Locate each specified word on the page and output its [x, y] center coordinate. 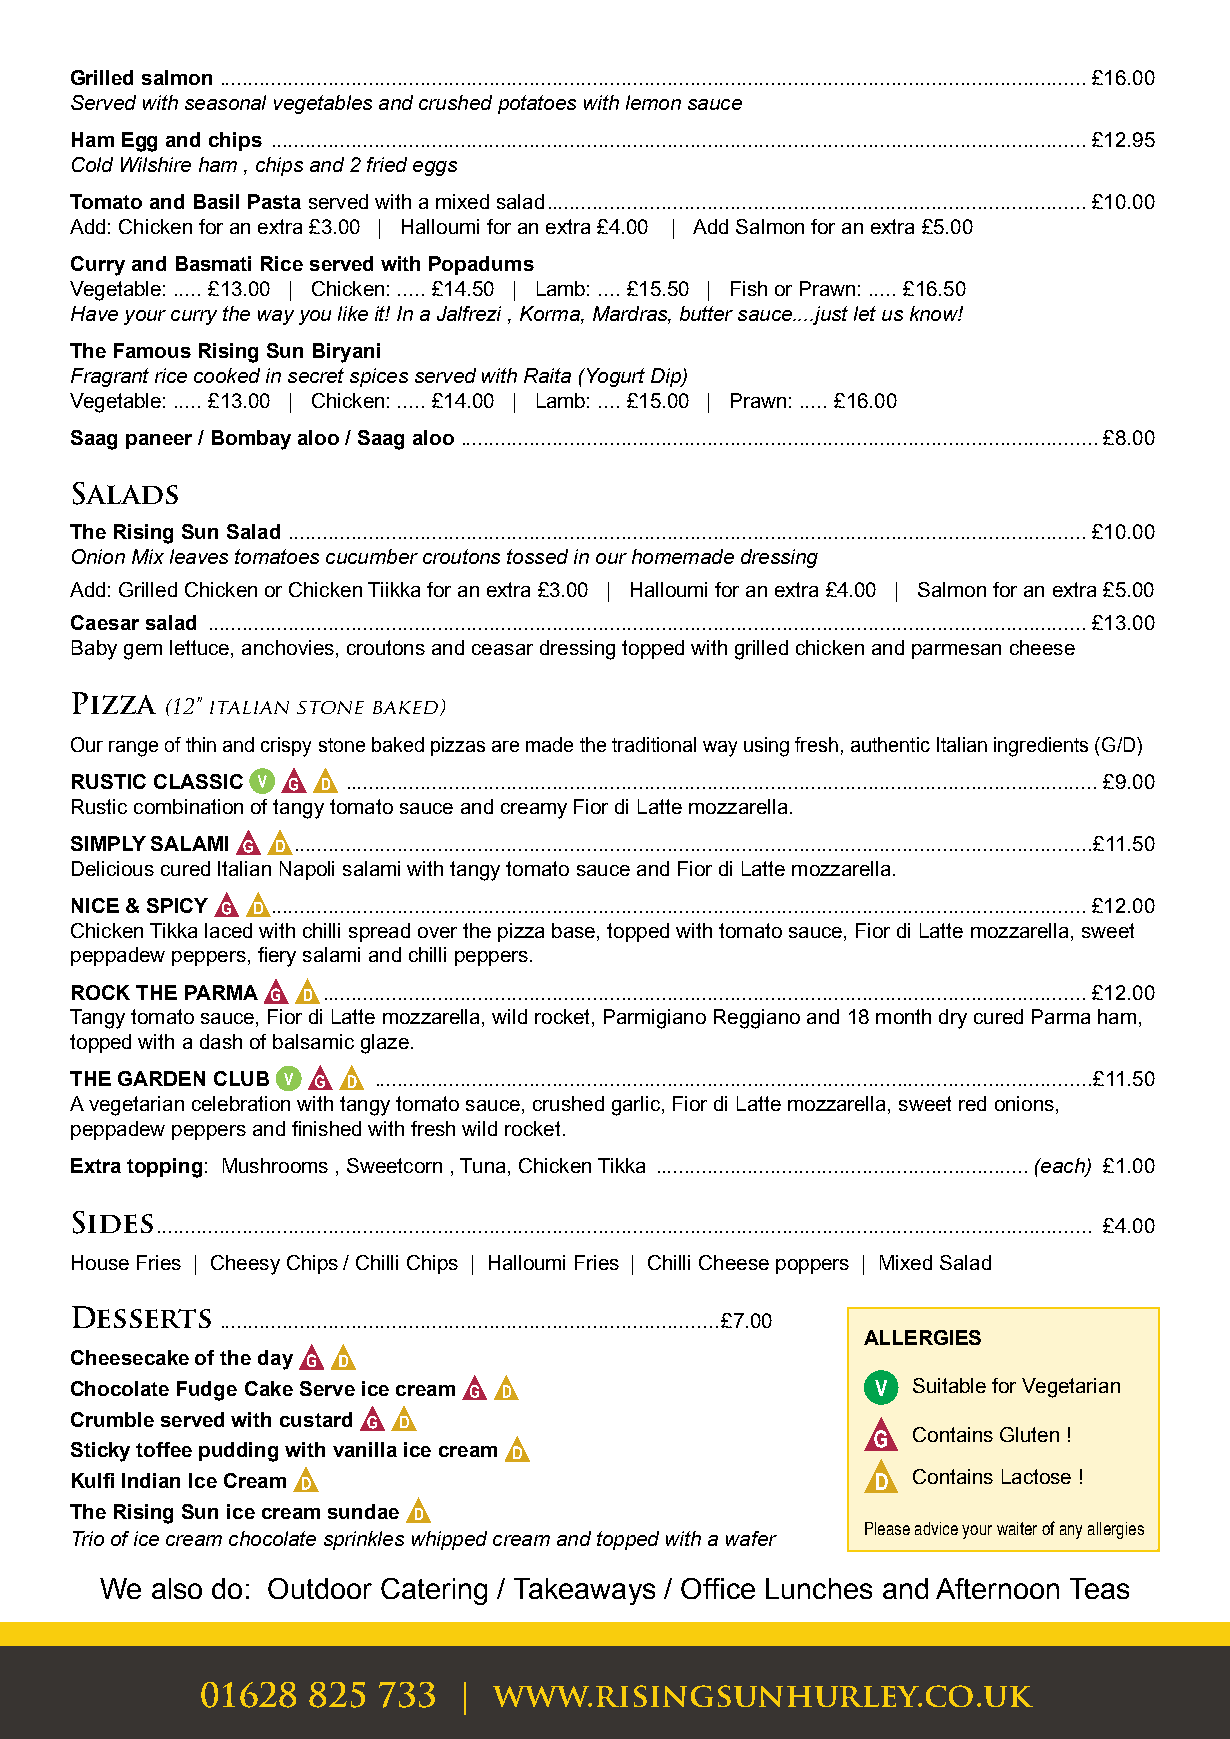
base [575, 930]
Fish [749, 288]
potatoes [537, 104]
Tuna [482, 1165]
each [1063, 1167]
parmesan [956, 651]
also [177, 1588]
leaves [199, 556]
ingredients [1041, 747]
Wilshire [156, 164]
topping [164, 1168]
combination [188, 806]
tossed [537, 556]
